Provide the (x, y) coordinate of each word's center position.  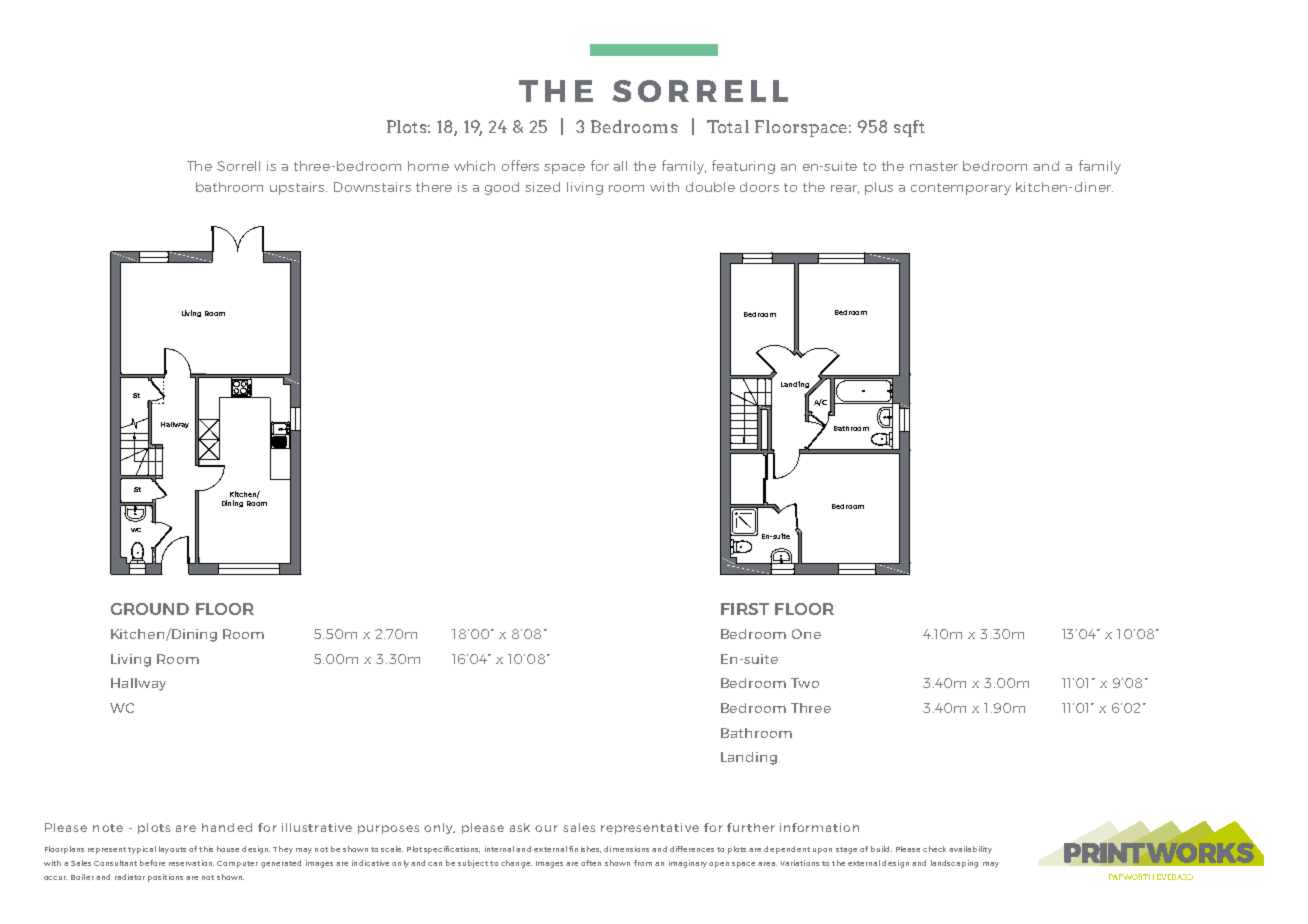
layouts (172, 850)
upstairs (298, 188)
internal (499, 849)
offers (520, 165)
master (934, 166)
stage (846, 850)
